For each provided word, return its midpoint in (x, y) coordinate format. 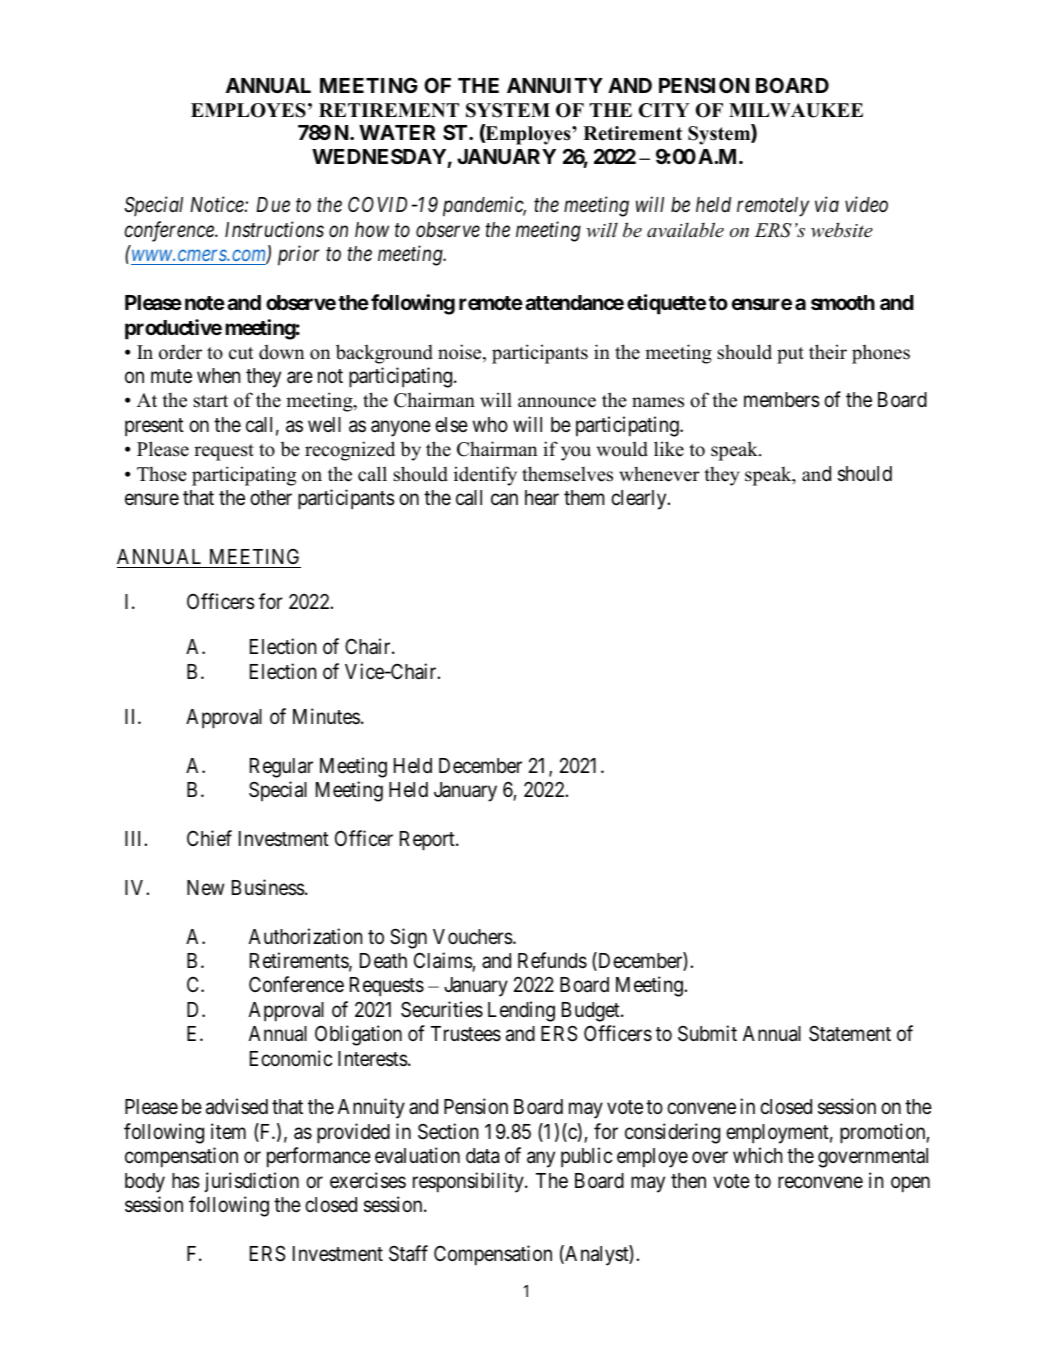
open (910, 1184)
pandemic (484, 206)
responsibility (469, 1182)
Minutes (326, 716)
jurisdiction (251, 1182)
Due (273, 205)
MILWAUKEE (796, 110)
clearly (640, 500)
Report (428, 841)
